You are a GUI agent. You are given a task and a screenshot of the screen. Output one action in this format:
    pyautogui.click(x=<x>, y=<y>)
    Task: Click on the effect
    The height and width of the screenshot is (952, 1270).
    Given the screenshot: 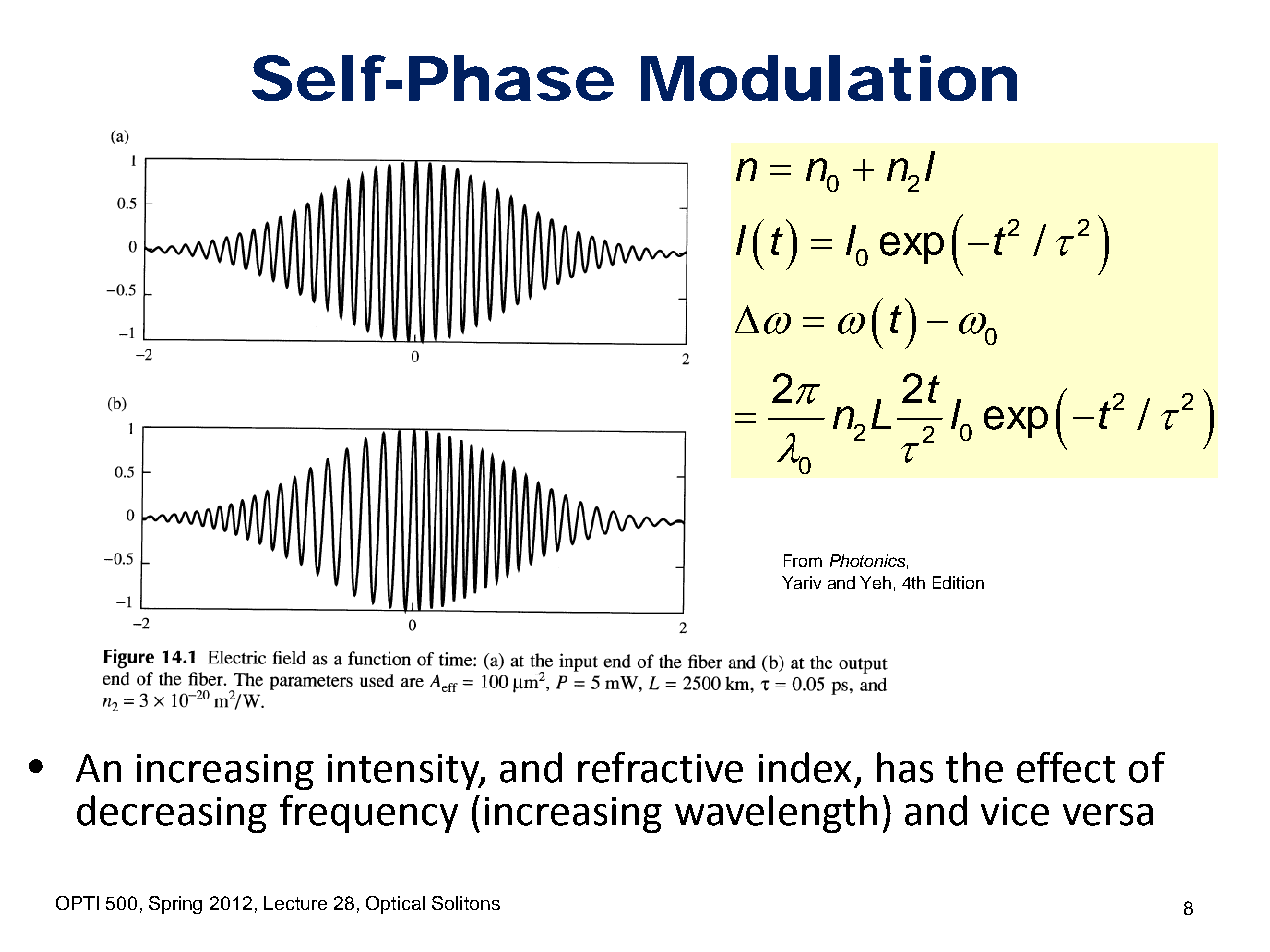 What is the action you would take?
    pyautogui.click(x=1066, y=767)
